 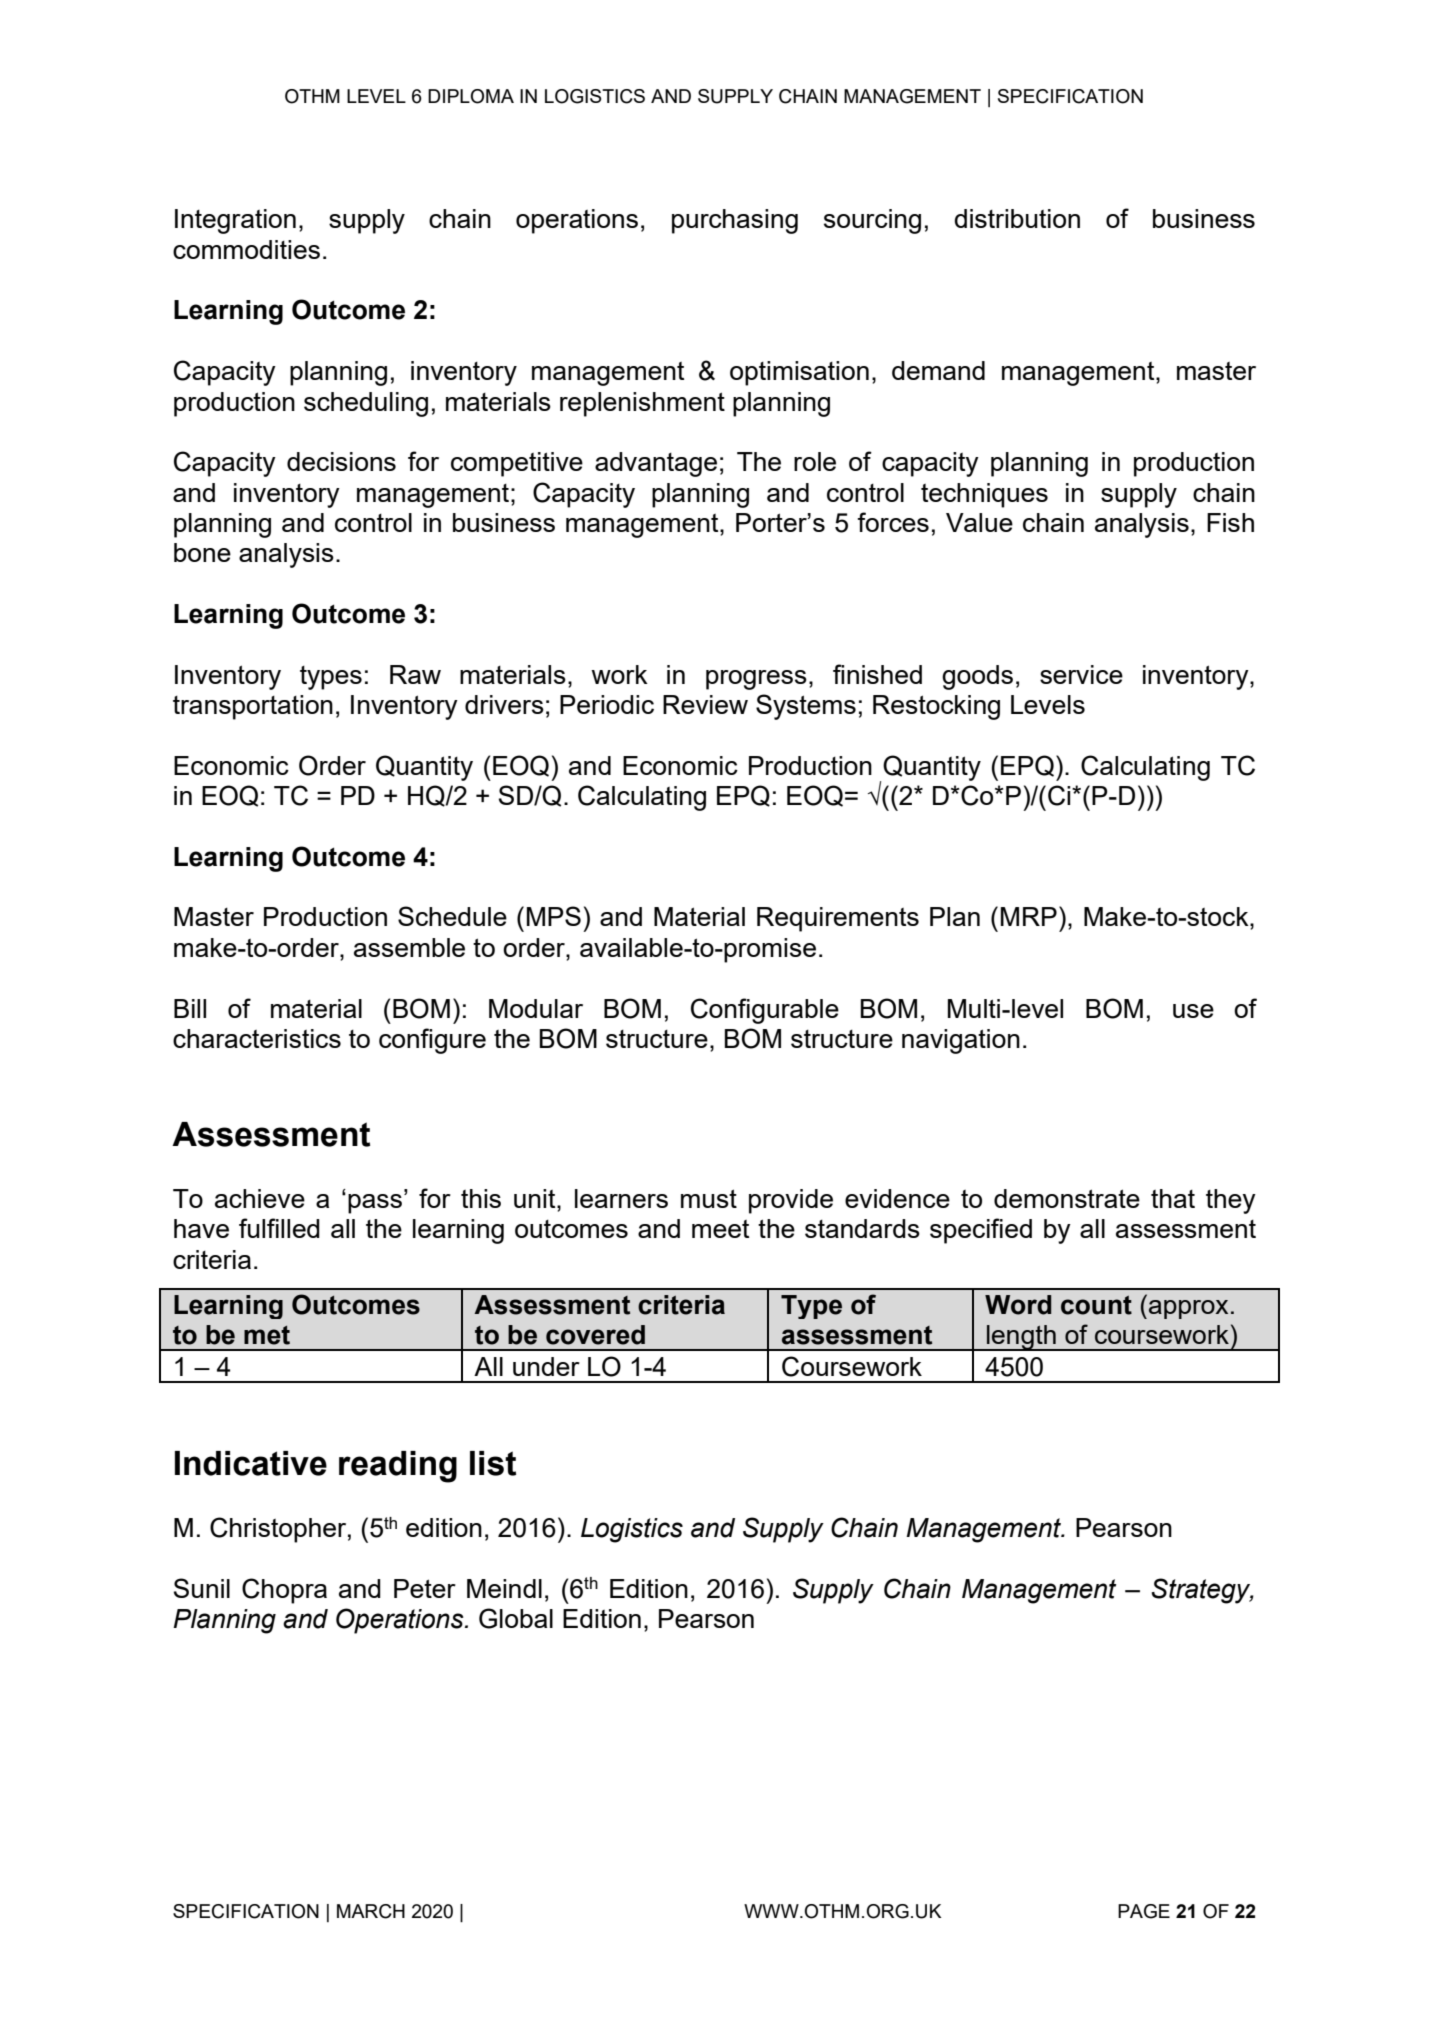 I want to click on use, so click(x=1193, y=1011).
